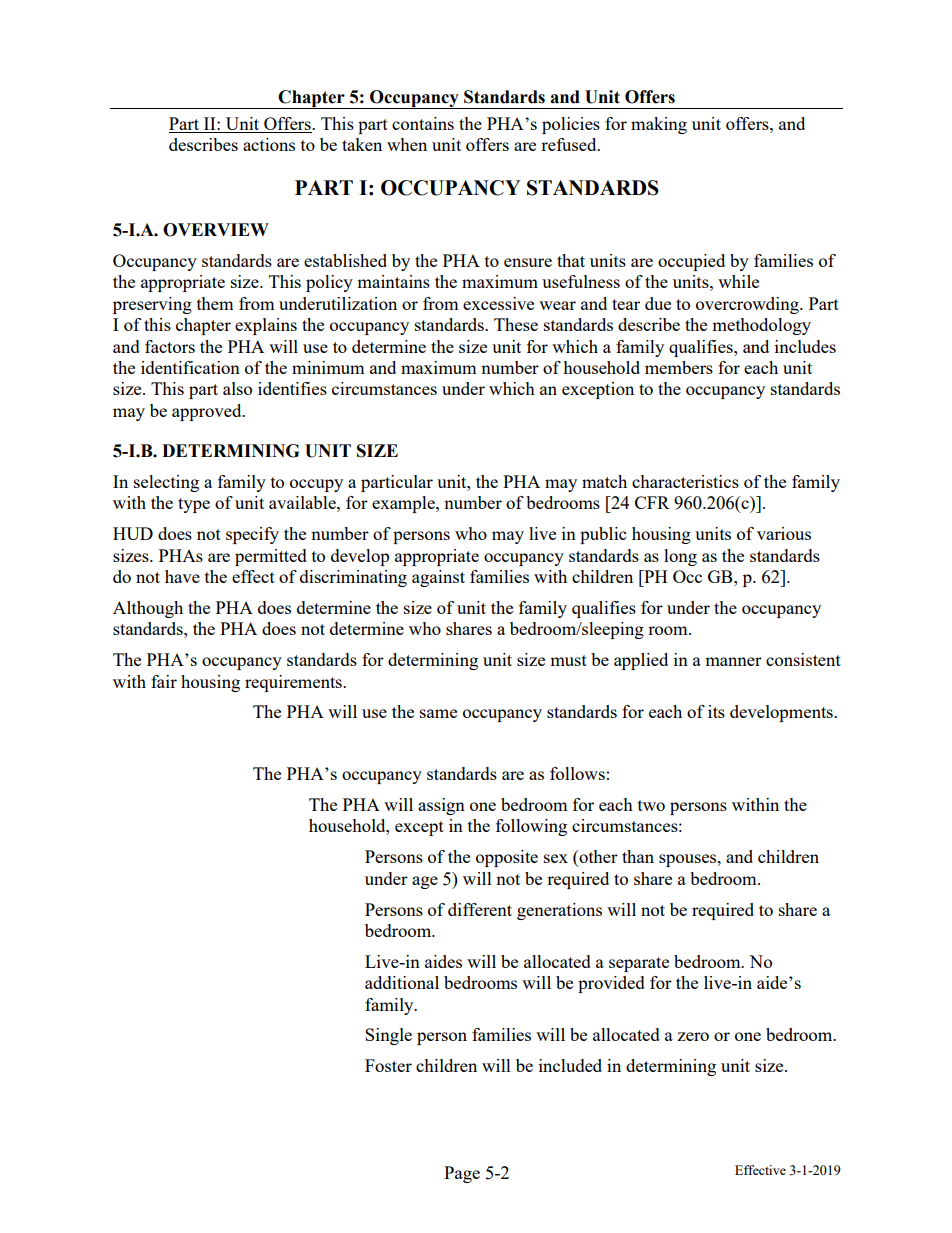 The image size is (952, 1233). What do you see at coordinates (402, 982) in the document?
I see `additional` at bounding box center [402, 982].
